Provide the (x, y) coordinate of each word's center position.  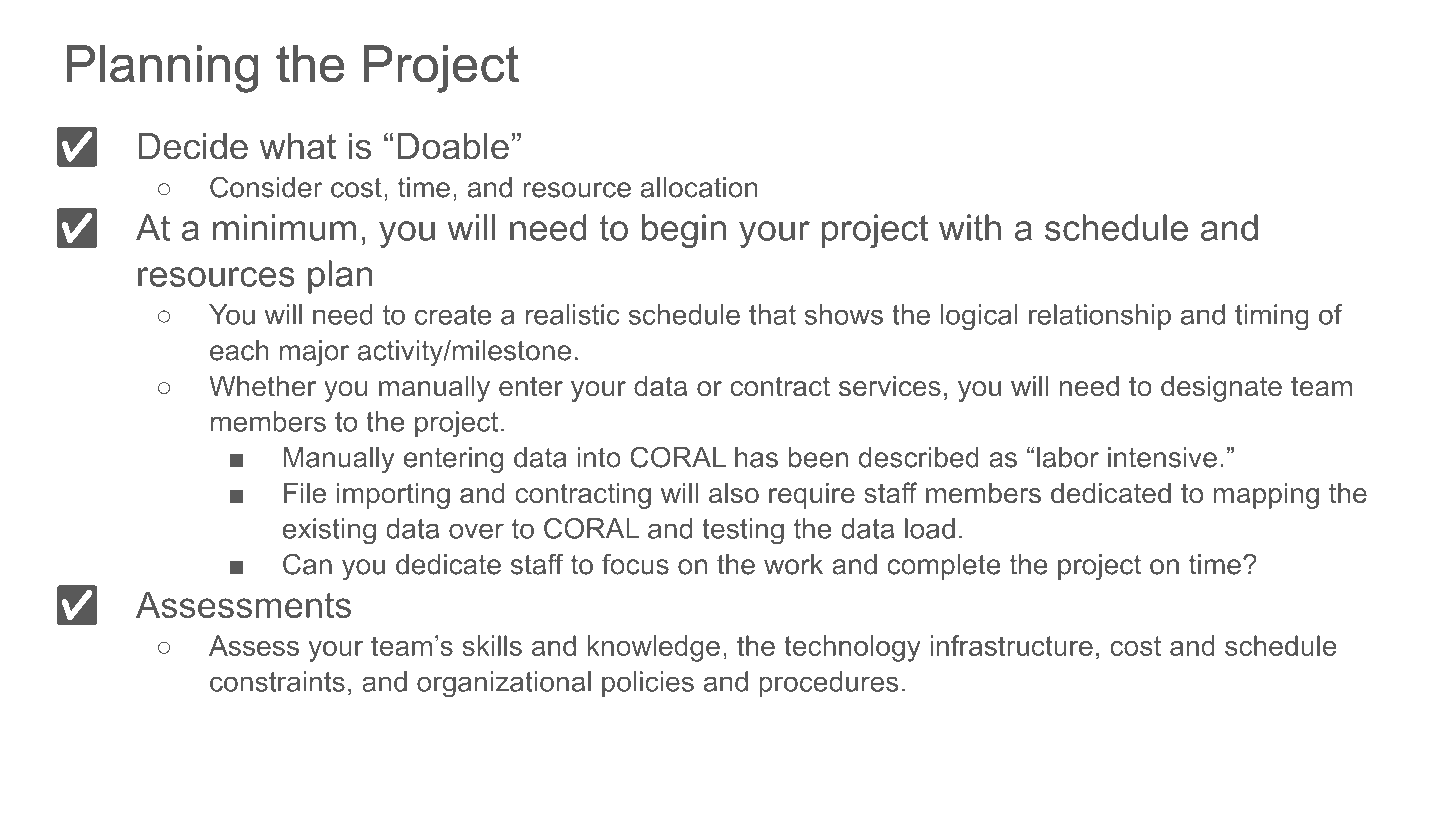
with (970, 227)
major (314, 353)
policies (648, 684)
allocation (699, 187)
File (305, 493)
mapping (1266, 496)
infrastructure (1011, 645)
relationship (1100, 317)
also (734, 493)
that (772, 314)
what (298, 146)
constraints (277, 681)
